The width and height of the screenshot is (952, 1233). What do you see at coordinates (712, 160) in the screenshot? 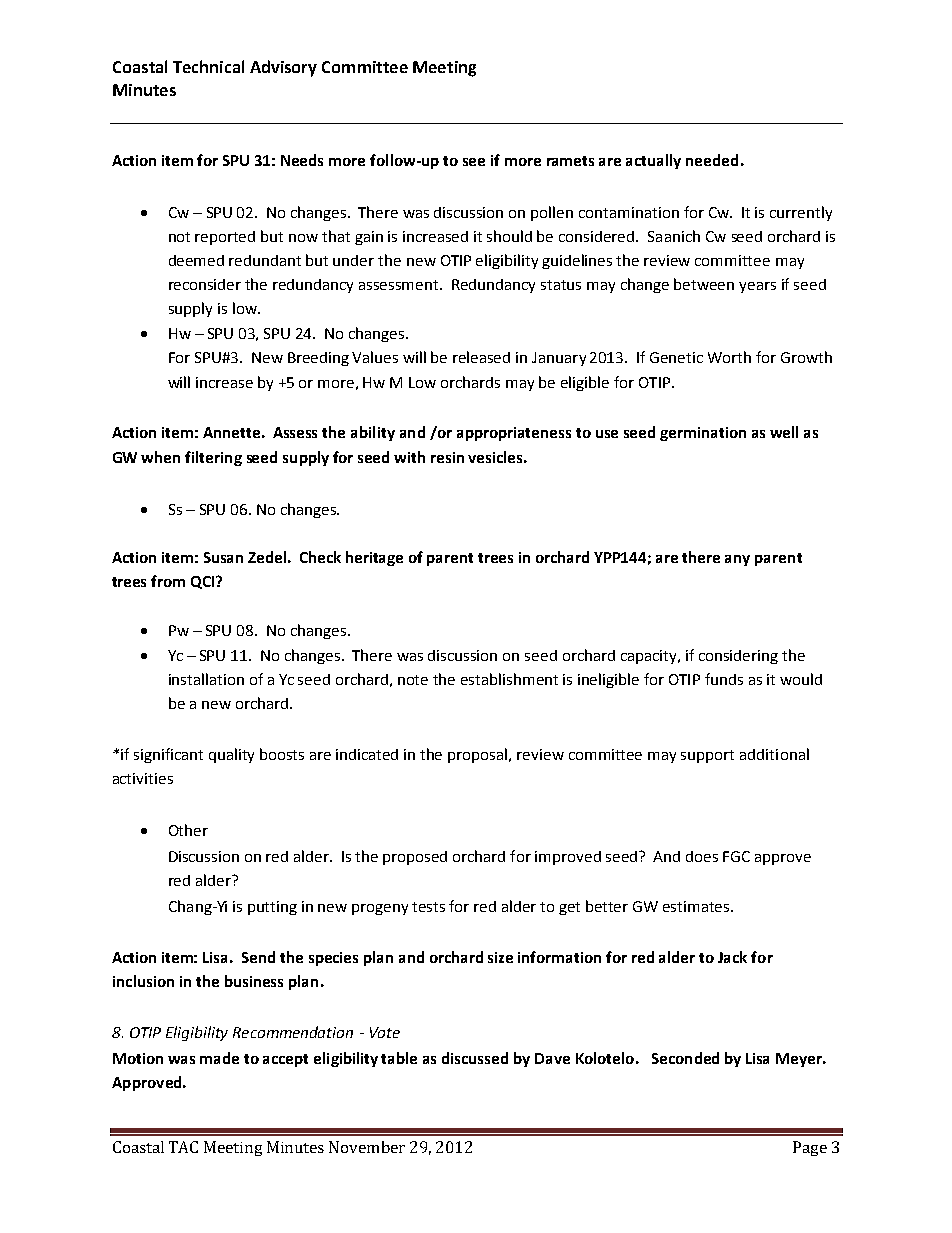
I see `needed` at bounding box center [712, 160].
